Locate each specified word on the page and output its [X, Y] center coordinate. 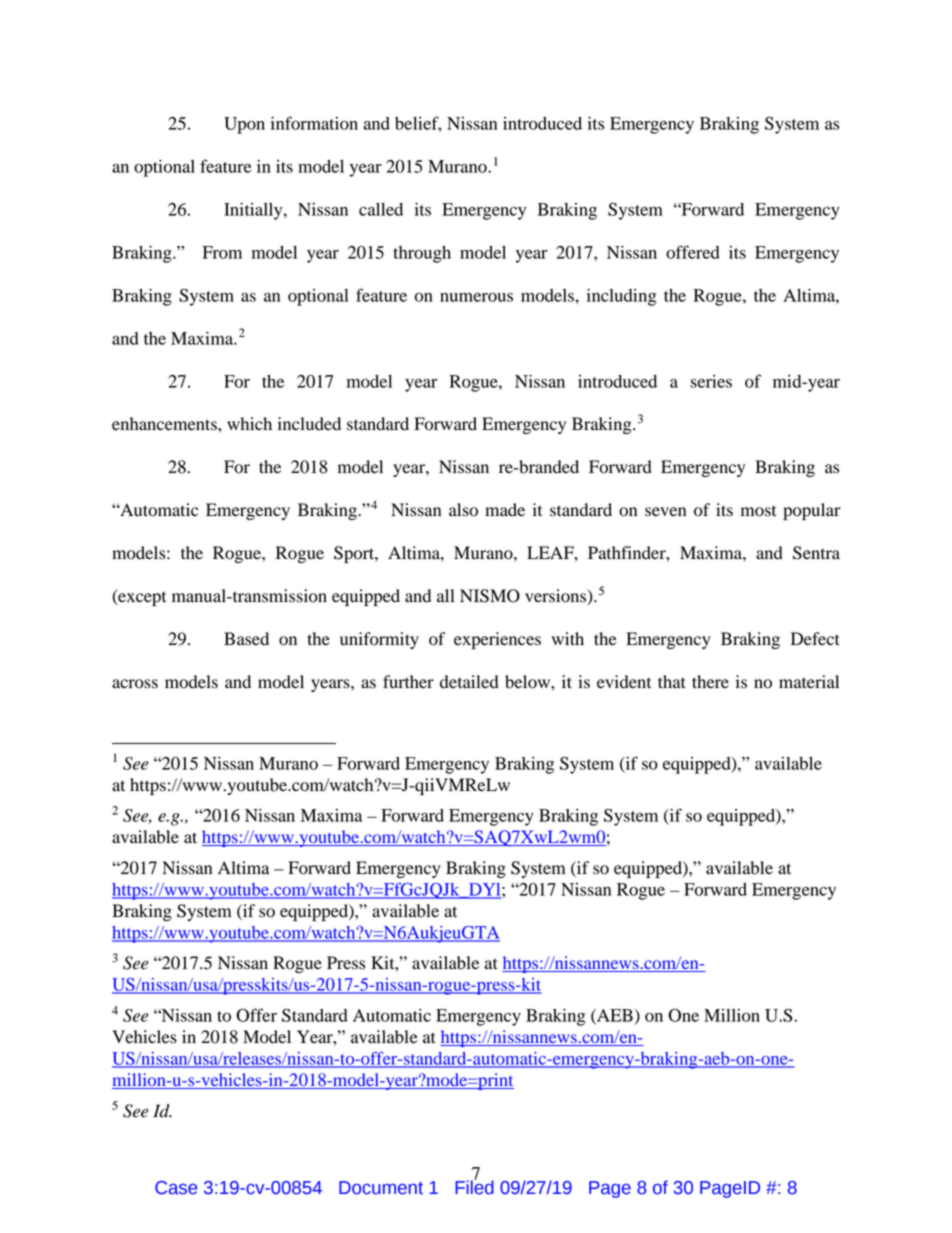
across [135, 684]
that [672, 682]
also [463, 510]
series [711, 381]
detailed [469, 682]
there [710, 682]
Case [176, 1188]
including [622, 297]
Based [246, 639]
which [249, 423]
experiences [497, 640]
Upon [244, 125]
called [381, 209]
